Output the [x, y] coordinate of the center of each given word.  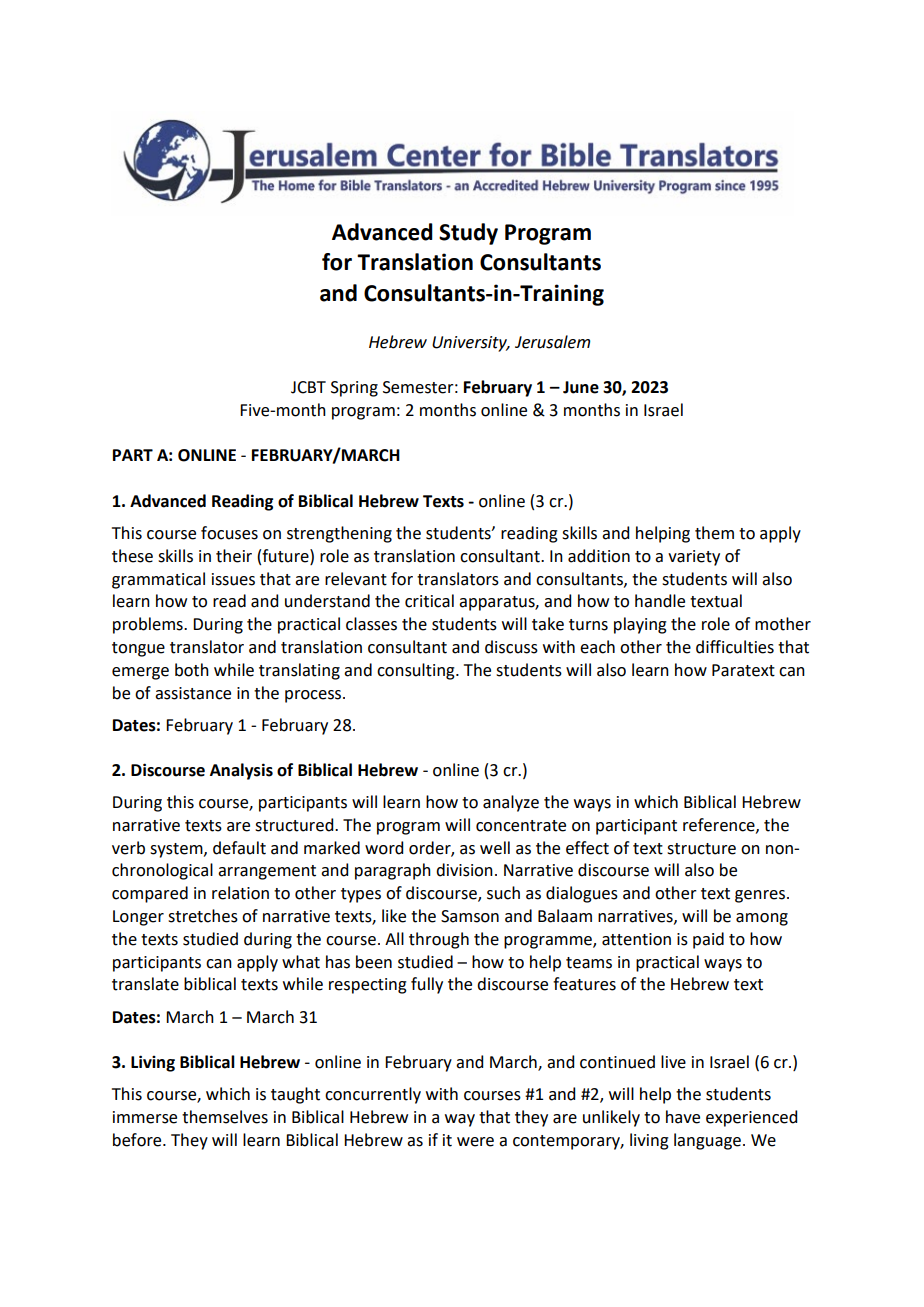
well [495, 848]
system [177, 850]
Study [468, 234]
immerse [145, 1117]
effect [587, 848]
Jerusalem [552, 342]
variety [694, 558]
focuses [229, 533]
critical [429, 601]
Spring [354, 389]
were [475, 1142]
